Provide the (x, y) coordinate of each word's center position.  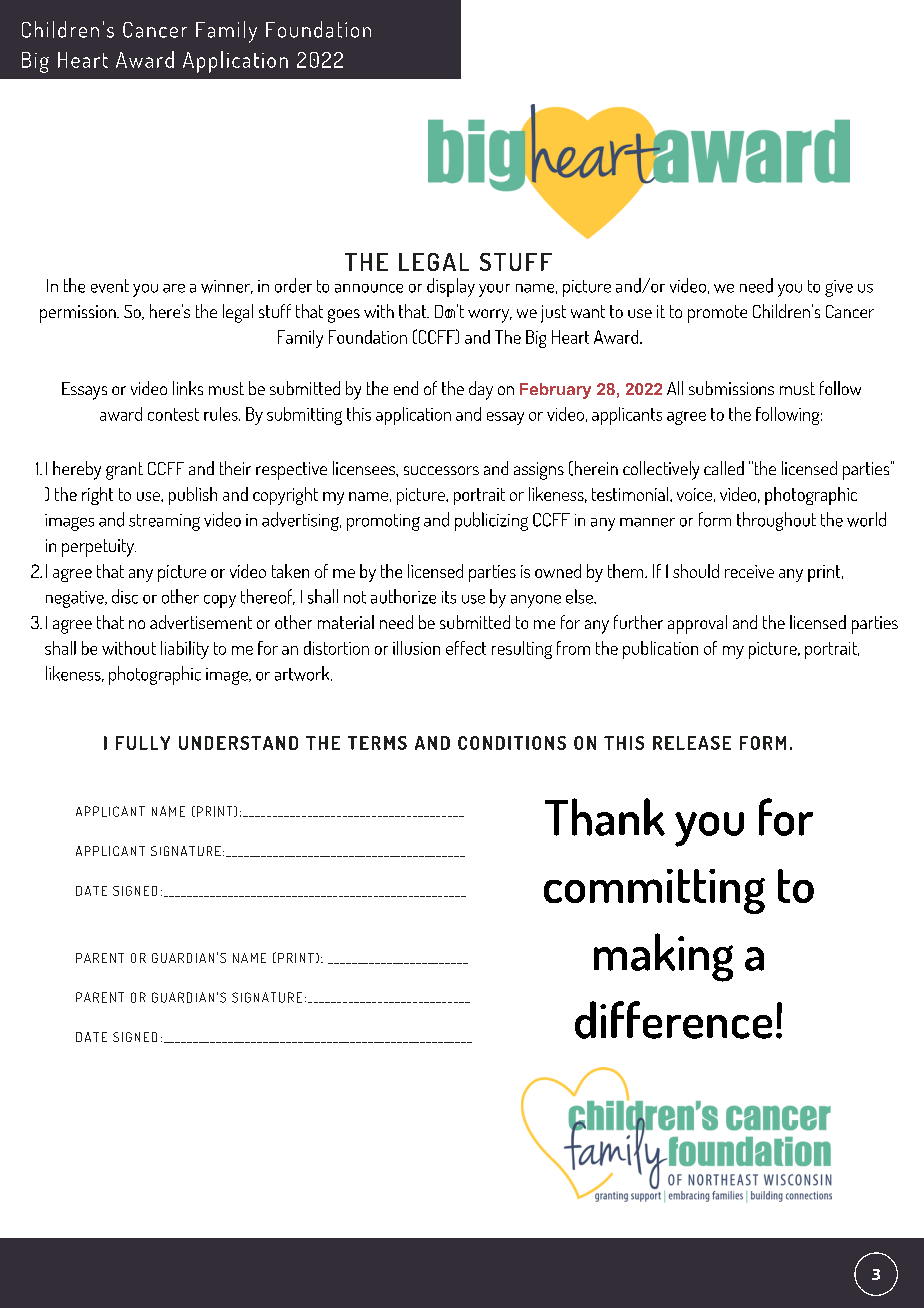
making (663, 957)
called (724, 468)
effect (466, 648)
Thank (605, 817)
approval (697, 624)
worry (490, 316)
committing (654, 891)
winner (227, 287)
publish (193, 496)
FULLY (143, 743)
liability (185, 650)
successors (441, 470)
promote (717, 314)
